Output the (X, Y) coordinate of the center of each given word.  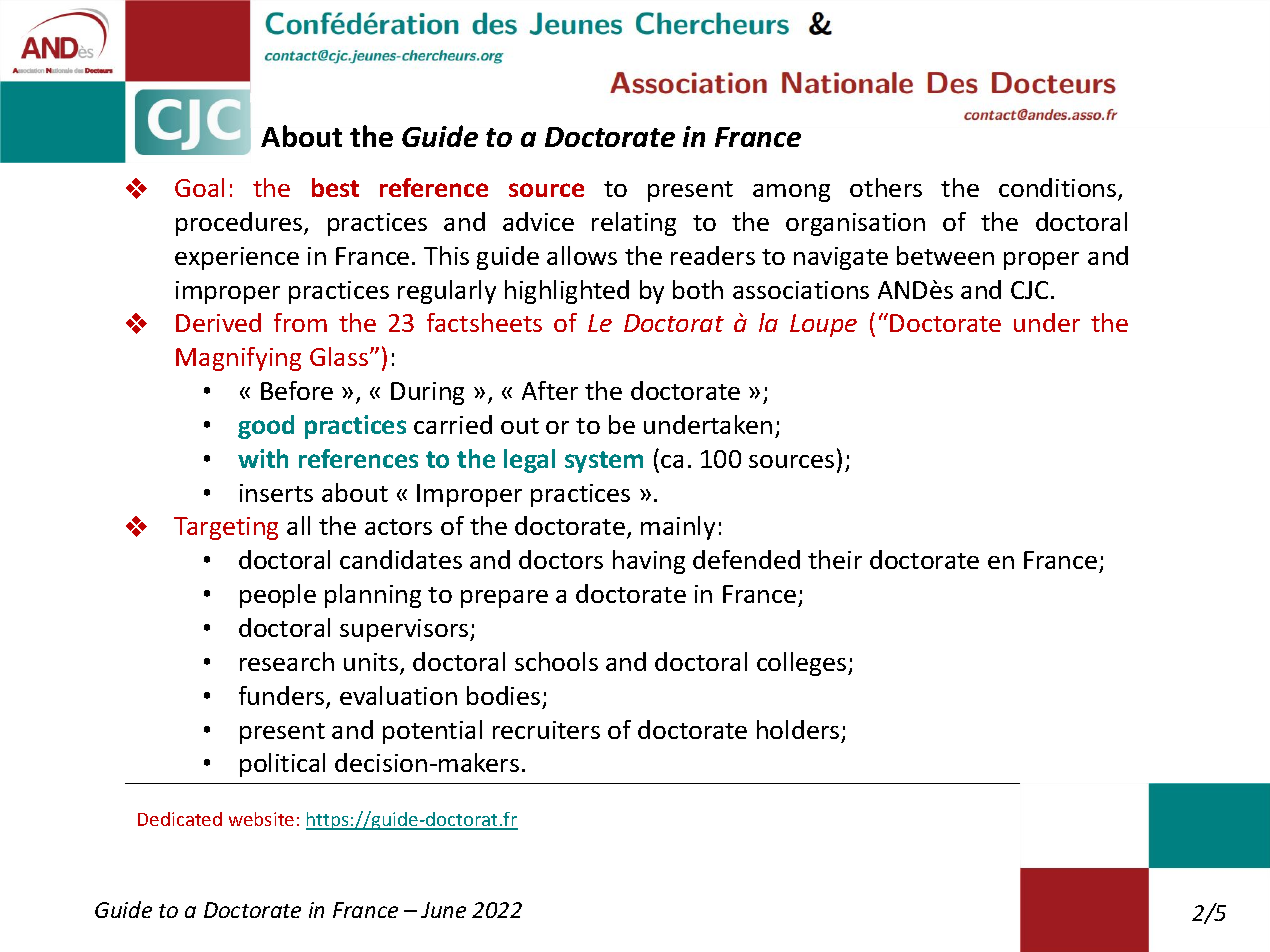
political (282, 765)
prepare (504, 599)
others (886, 187)
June (443, 910)
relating (634, 224)
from (300, 322)
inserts (276, 493)
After (550, 390)
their (835, 559)
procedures (240, 224)
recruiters (546, 730)
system (604, 462)
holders (798, 729)
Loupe (823, 325)
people (278, 596)
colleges (803, 664)
